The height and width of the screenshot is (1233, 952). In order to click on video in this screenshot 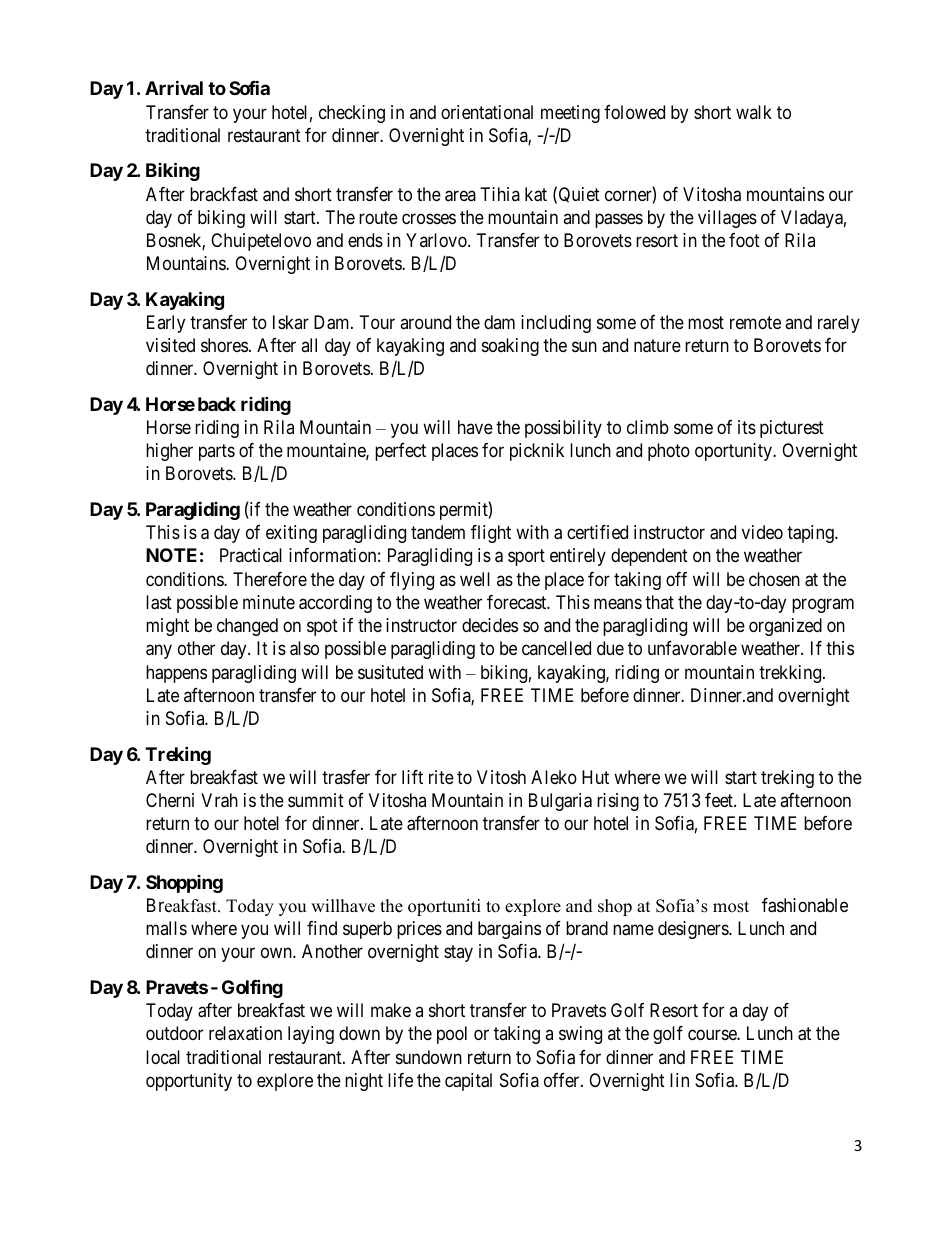, I will do `click(762, 532)`.
